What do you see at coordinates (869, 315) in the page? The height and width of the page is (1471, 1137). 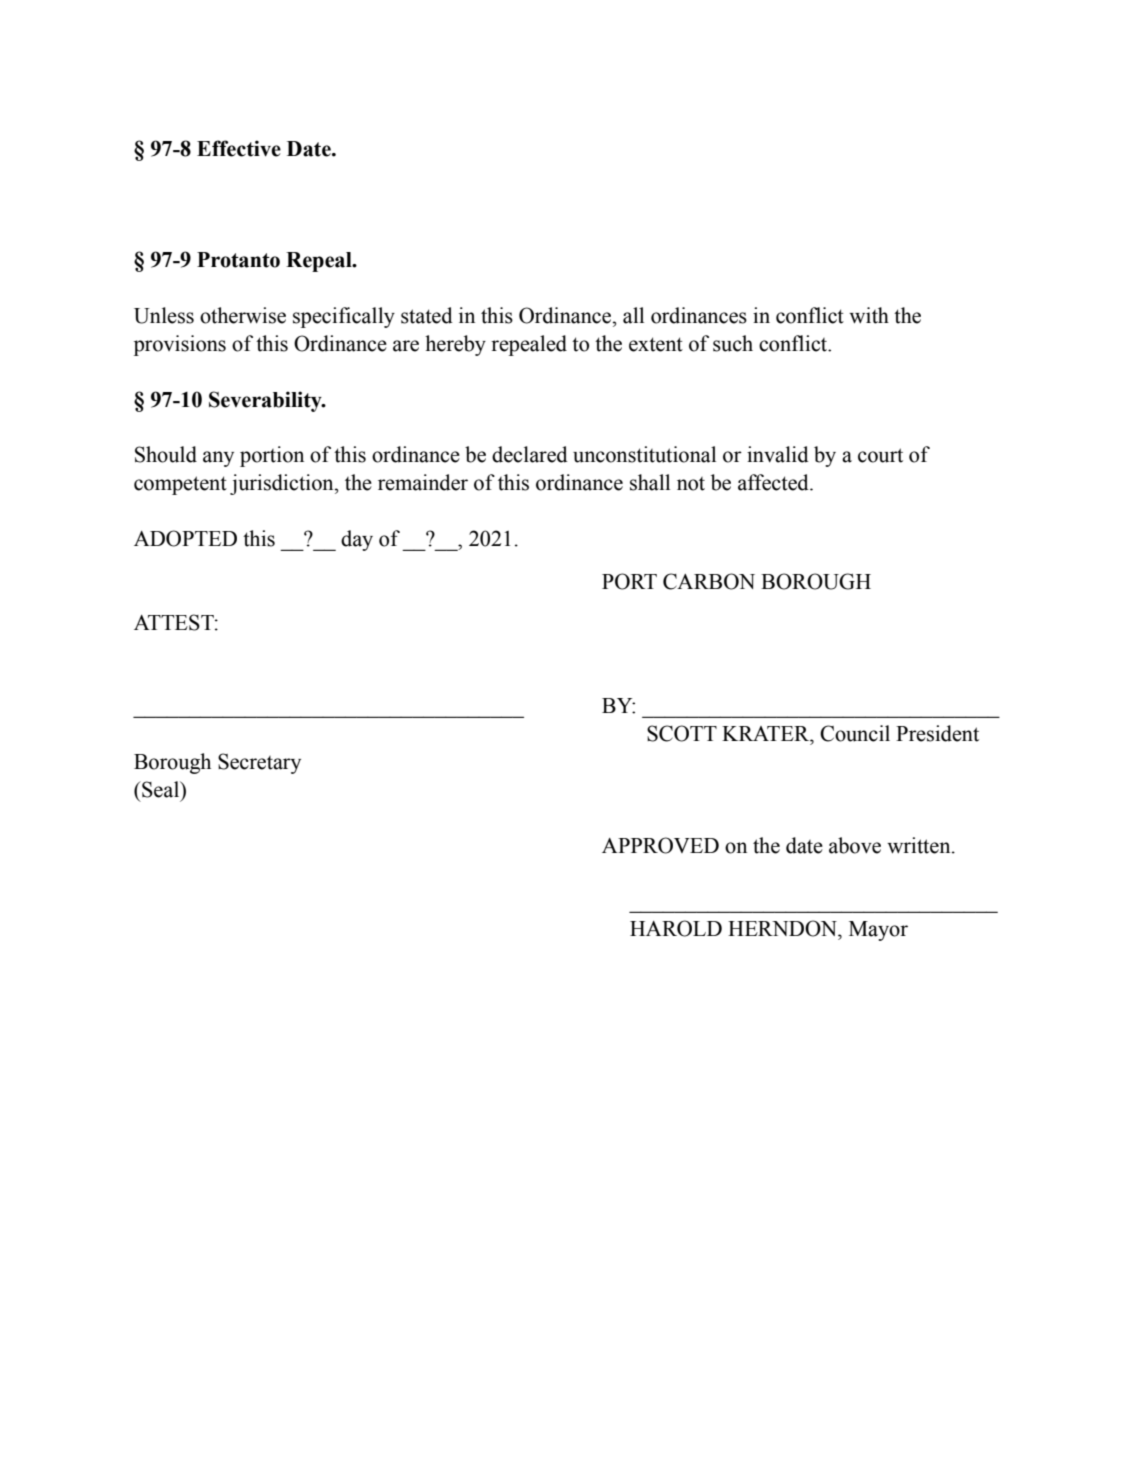 I see `with` at bounding box center [869, 315].
